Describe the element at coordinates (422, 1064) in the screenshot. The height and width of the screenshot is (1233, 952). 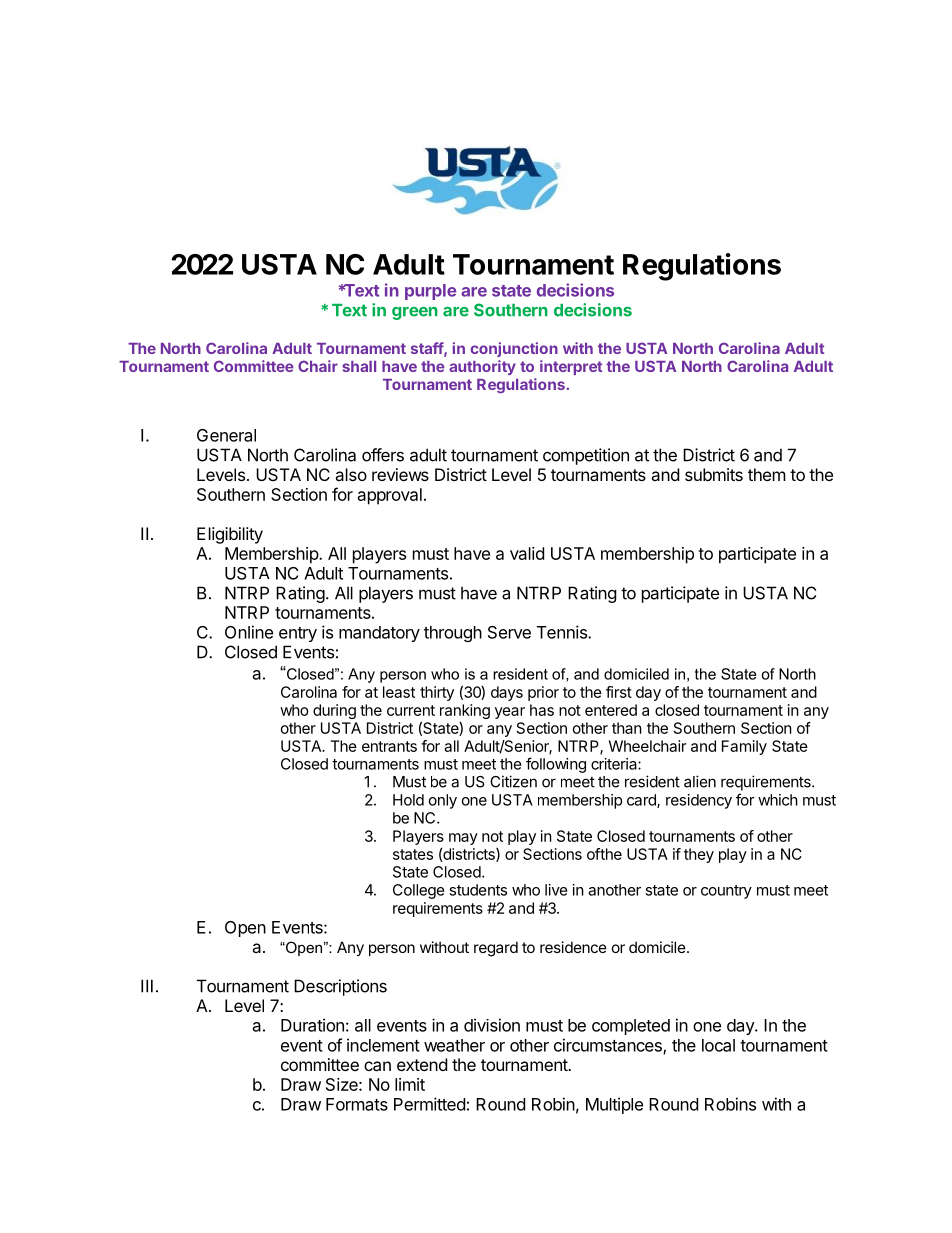
I see `extend` at that location.
